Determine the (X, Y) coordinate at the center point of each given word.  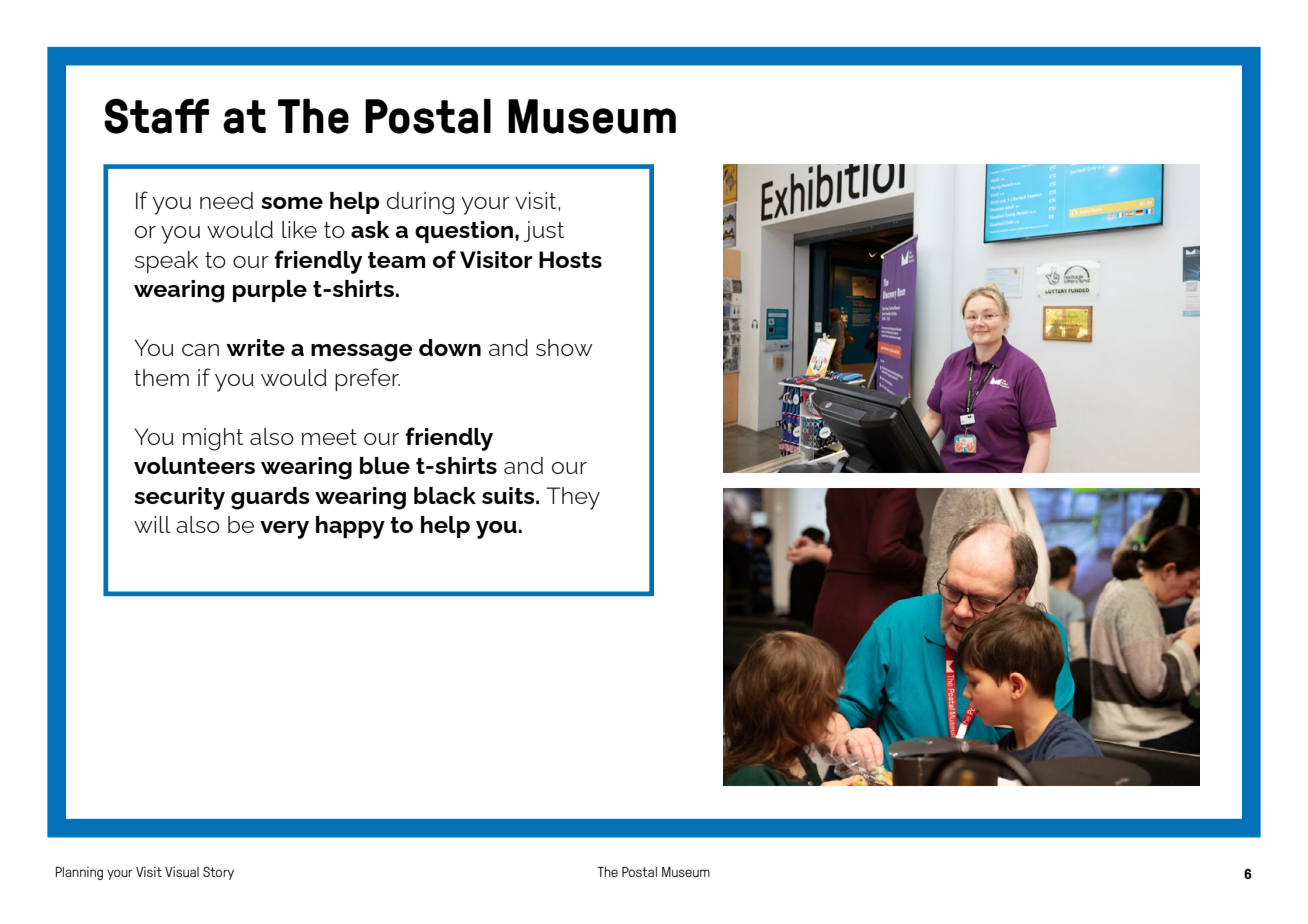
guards (270, 498)
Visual (182, 872)
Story (218, 873)
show (564, 347)
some (292, 203)
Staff (156, 116)
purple (270, 291)
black (445, 495)
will (152, 524)
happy (350, 527)
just (544, 231)
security (179, 498)
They (573, 498)
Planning (79, 873)
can (200, 350)
